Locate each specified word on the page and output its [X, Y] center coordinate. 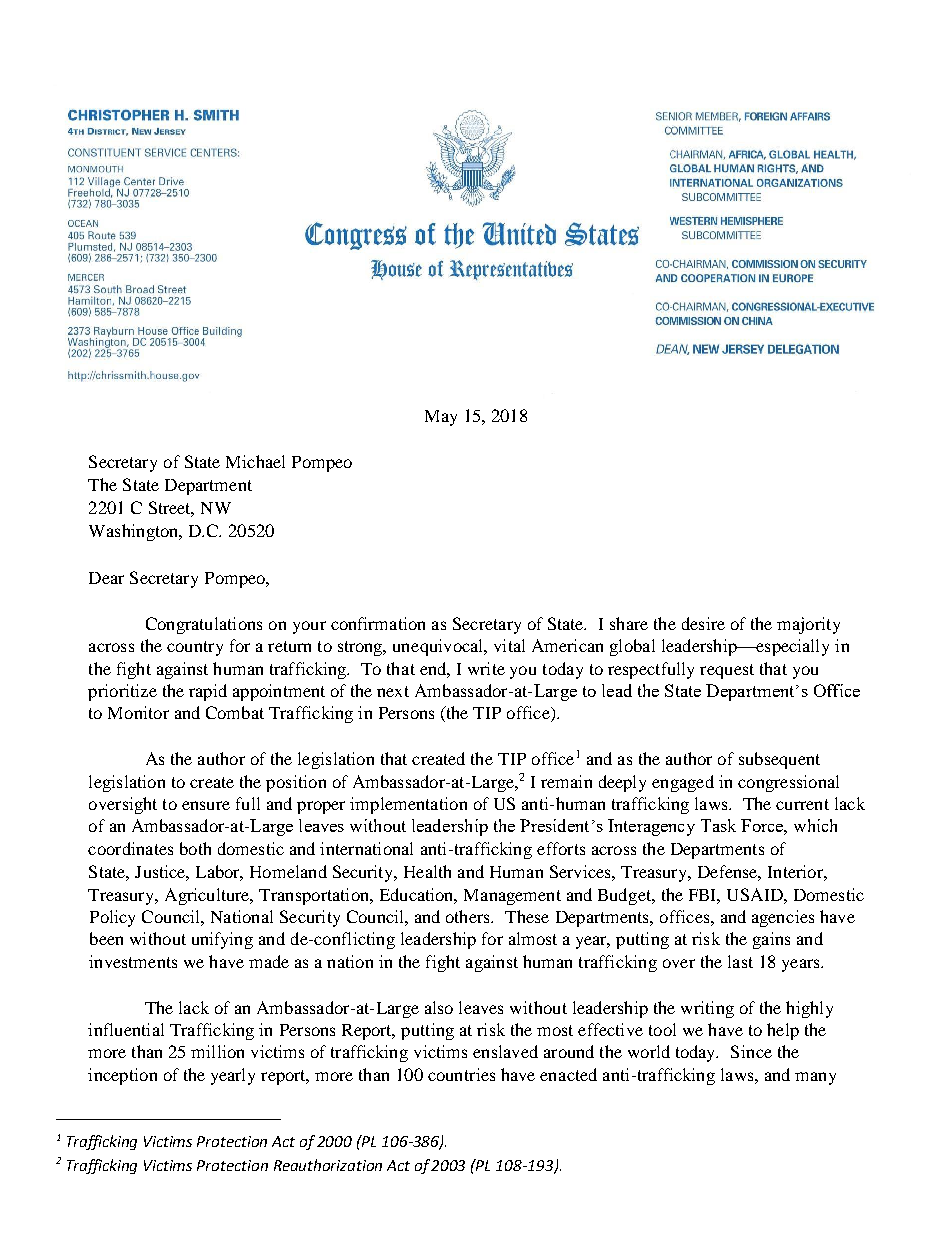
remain [566, 781]
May [441, 418]
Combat [235, 712]
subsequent [779, 760]
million [217, 1051]
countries [461, 1074]
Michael [255, 461]
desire [703, 623]
